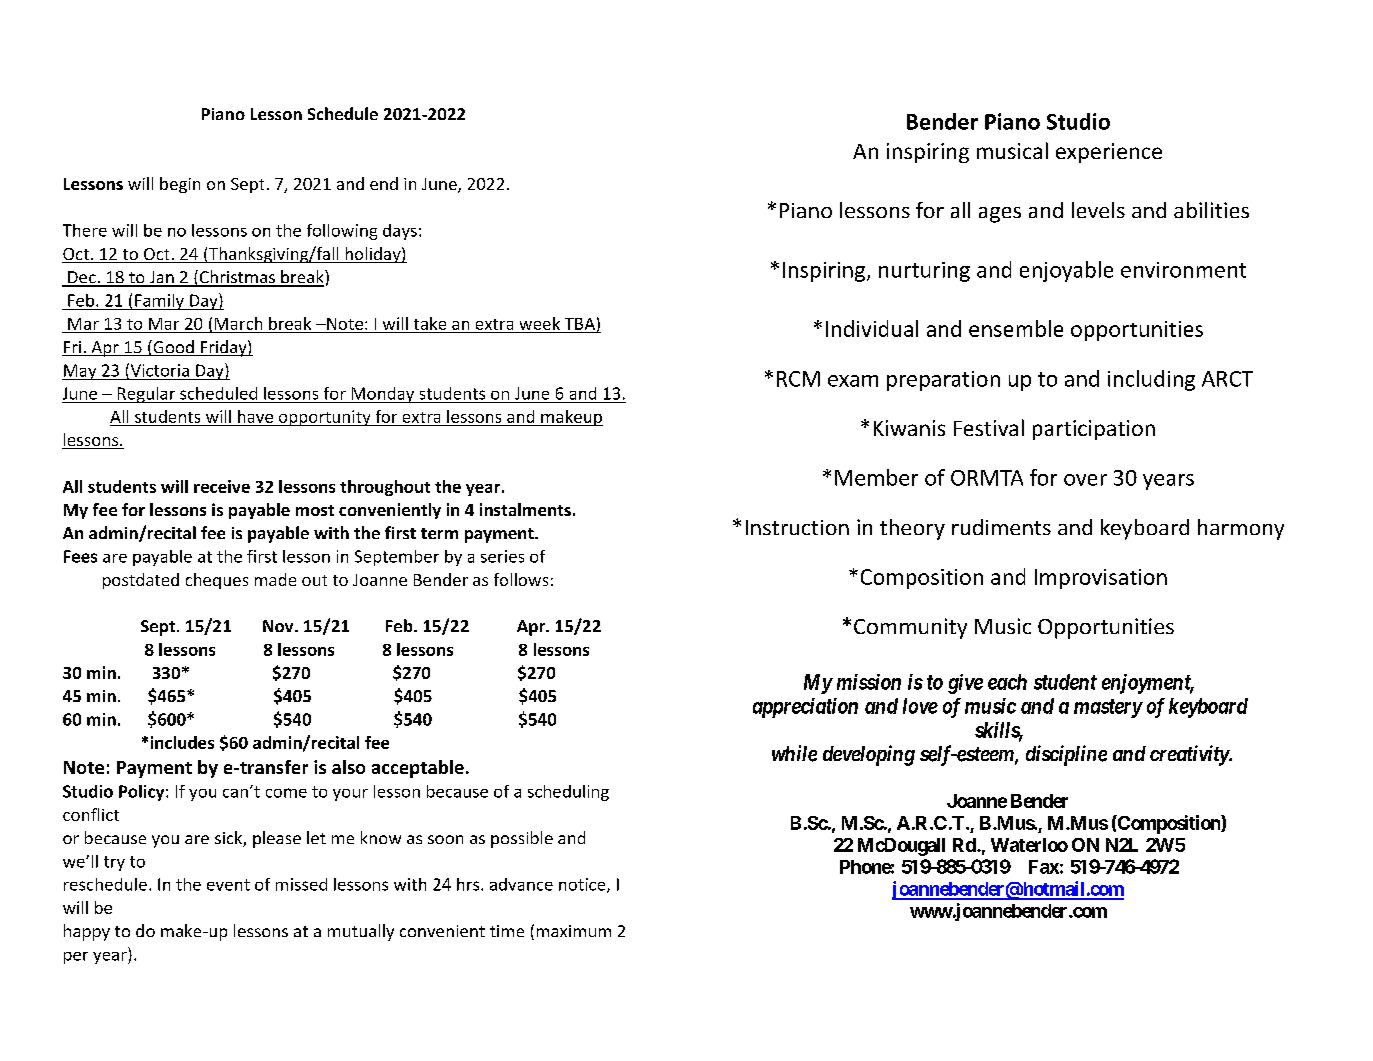 The image size is (1373, 1061). I want to click on experience, so click(1109, 153).
